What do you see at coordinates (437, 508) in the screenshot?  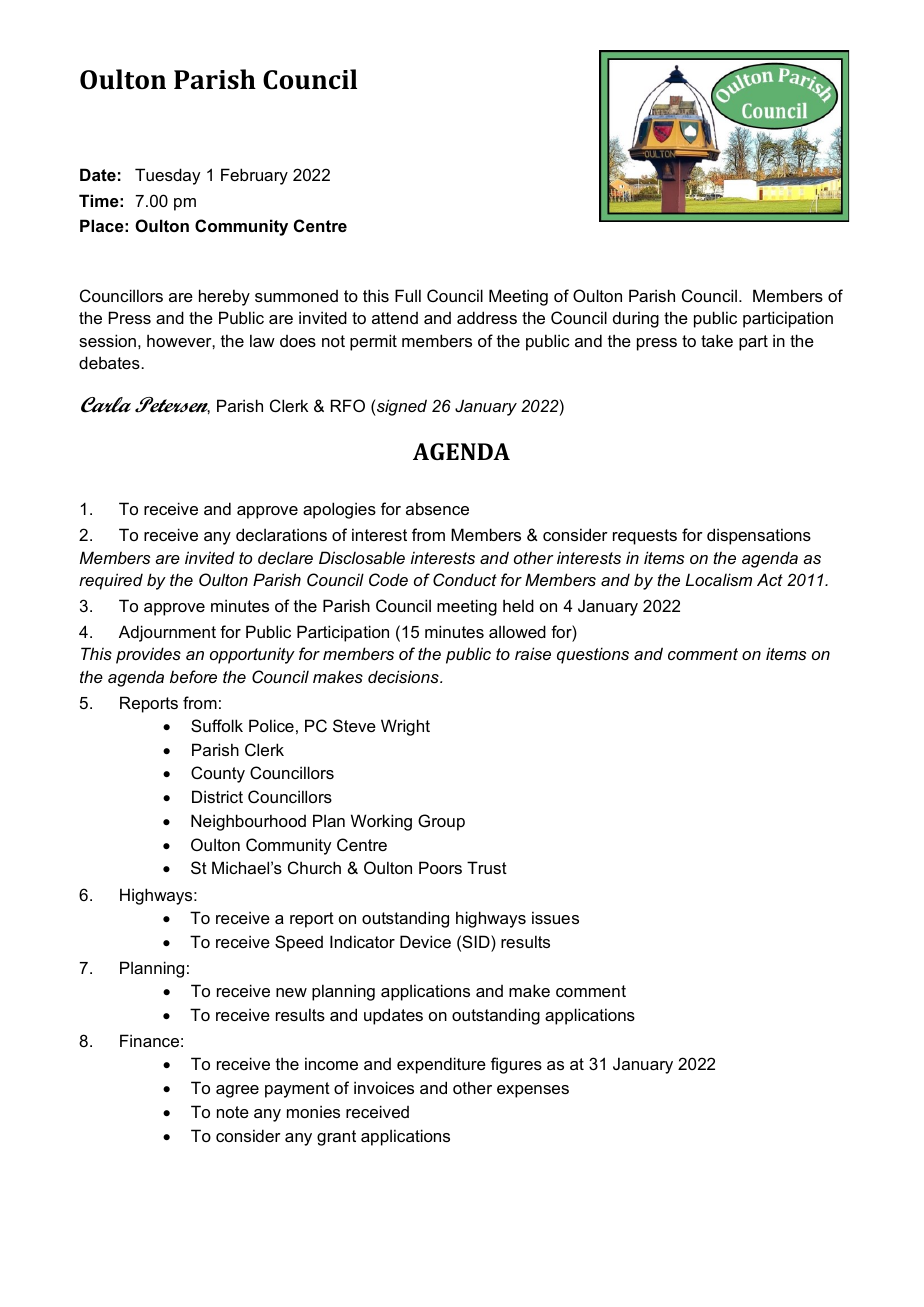 I see `absence` at bounding box center [437, 508].
